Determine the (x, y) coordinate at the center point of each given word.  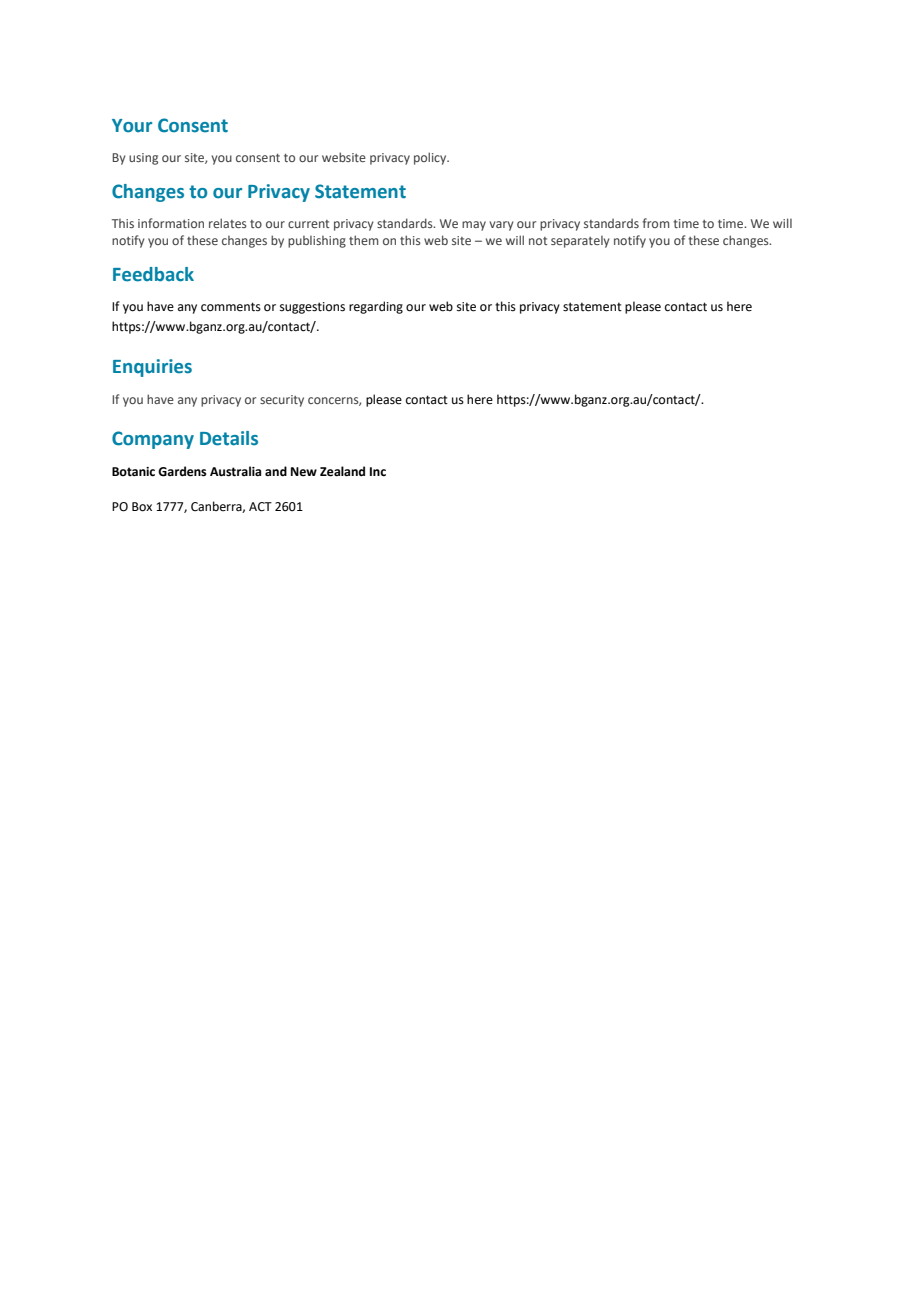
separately (580, 242)
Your (132, 126)
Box (142, 507)
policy (431, 158)
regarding (376, 307)
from (656, 223)
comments (231, 307)
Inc (378, 472)
